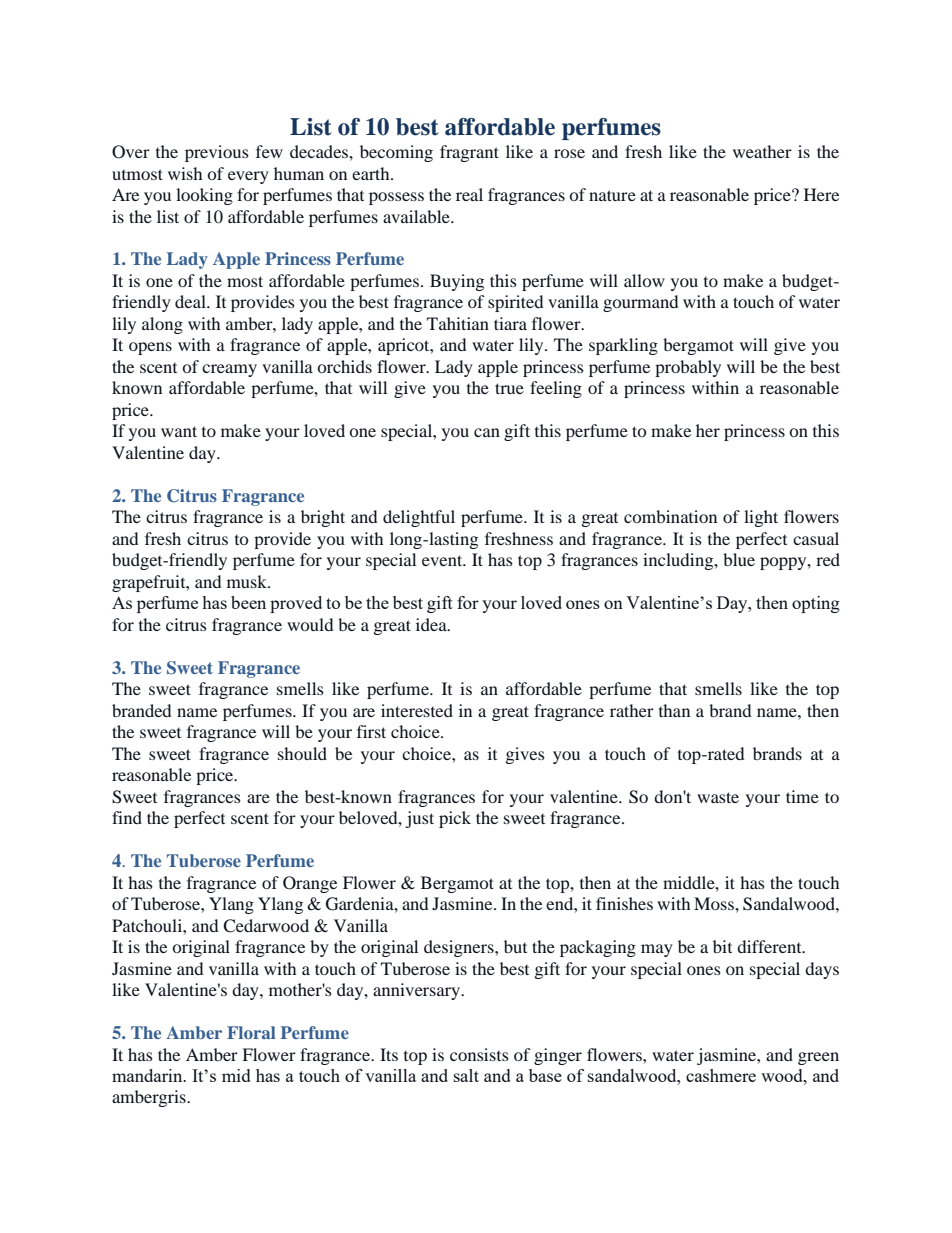 The width and height of the screenshot is (952, 1233). What do you see at coordinates (127, 817) in the screenshot?
I see `find` at bounding box center [127, 817].
